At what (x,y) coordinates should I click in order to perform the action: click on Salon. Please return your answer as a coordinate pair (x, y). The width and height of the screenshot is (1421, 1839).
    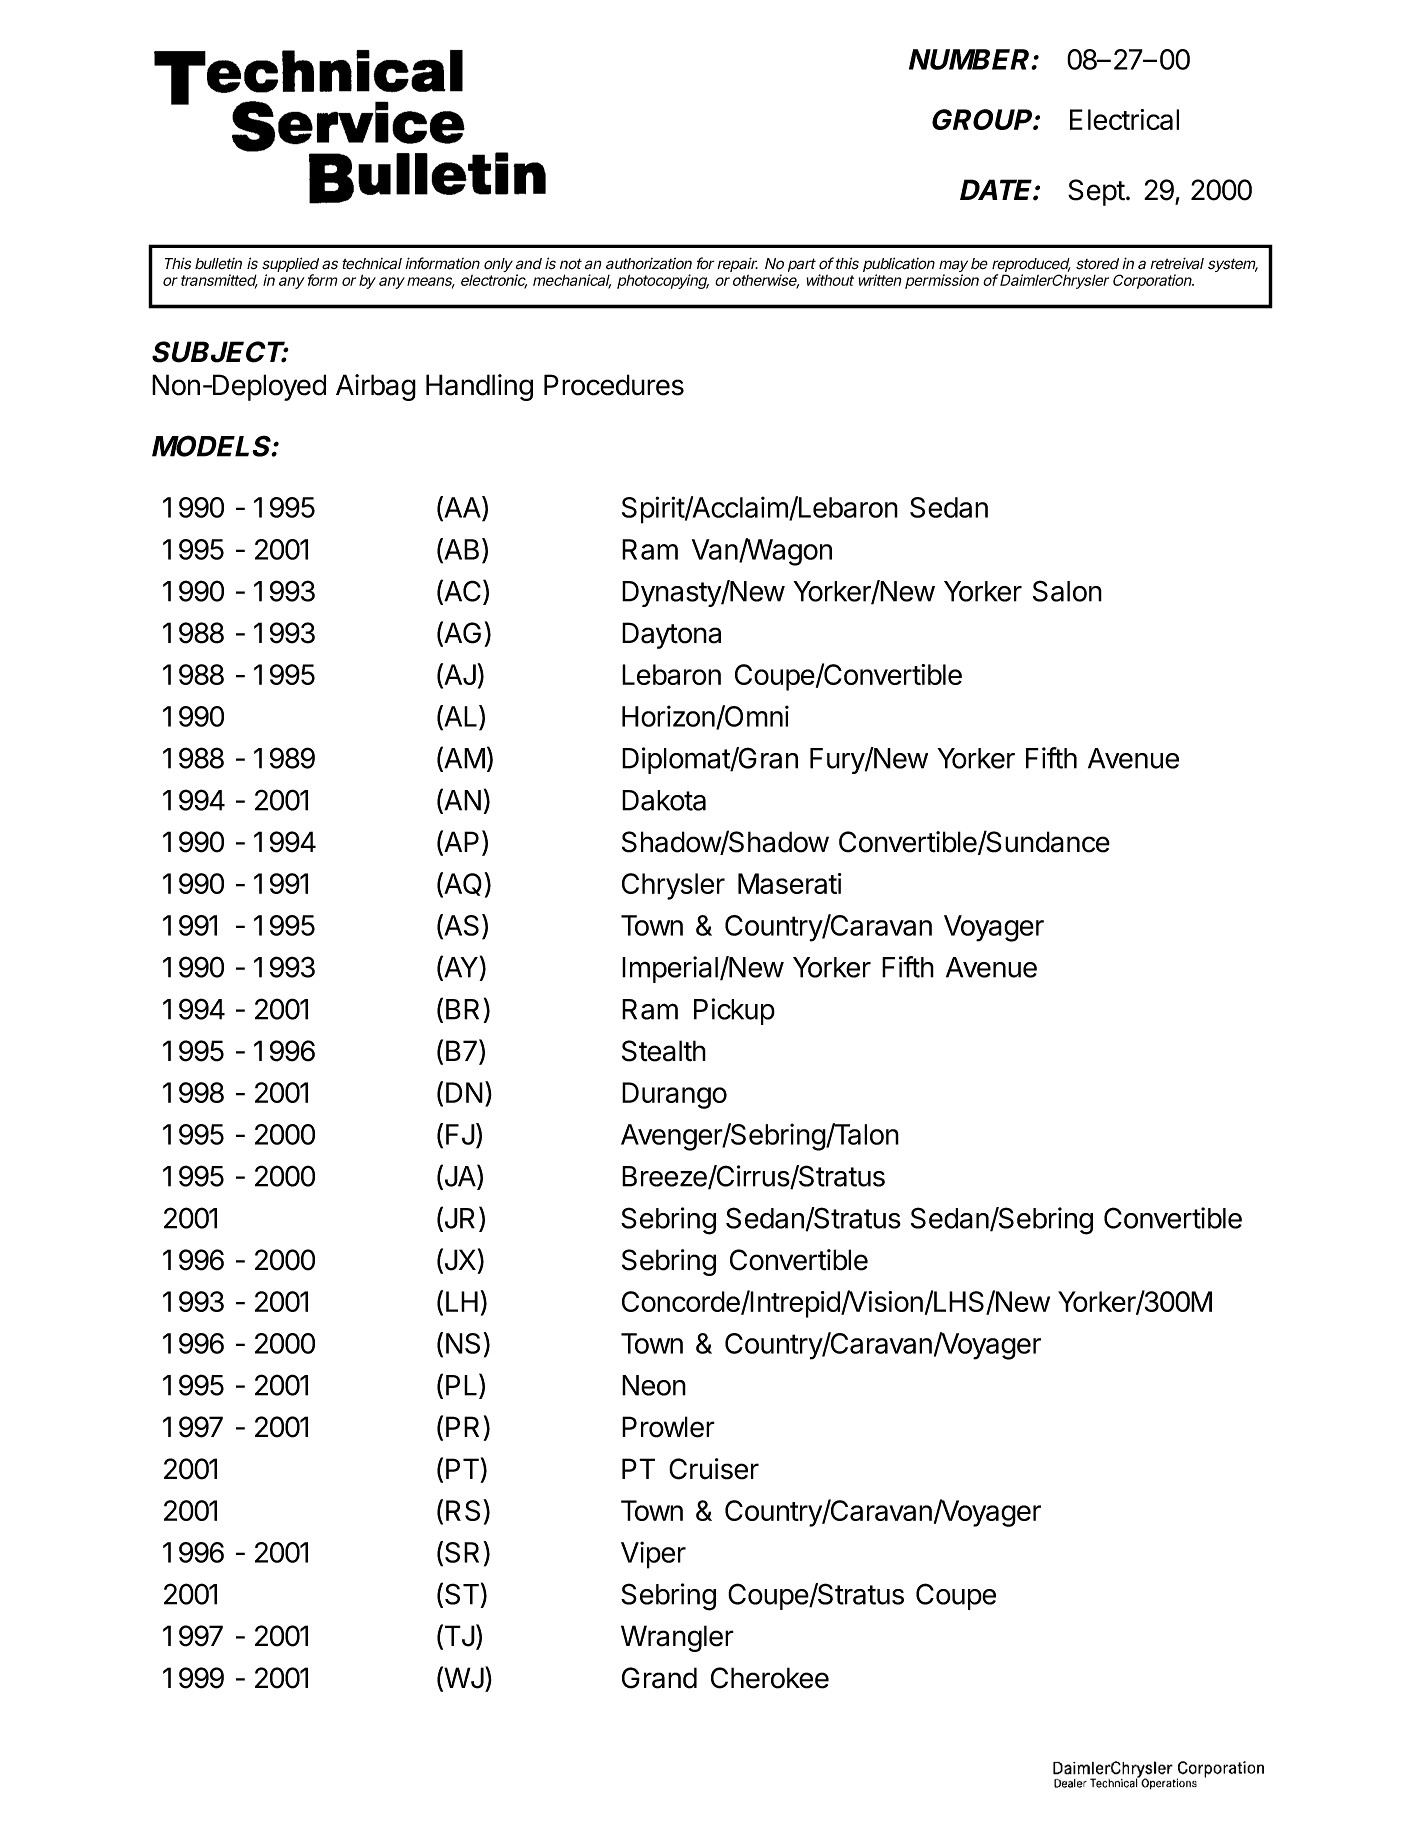
    Looking at the image, I should click on (1067, 591).
